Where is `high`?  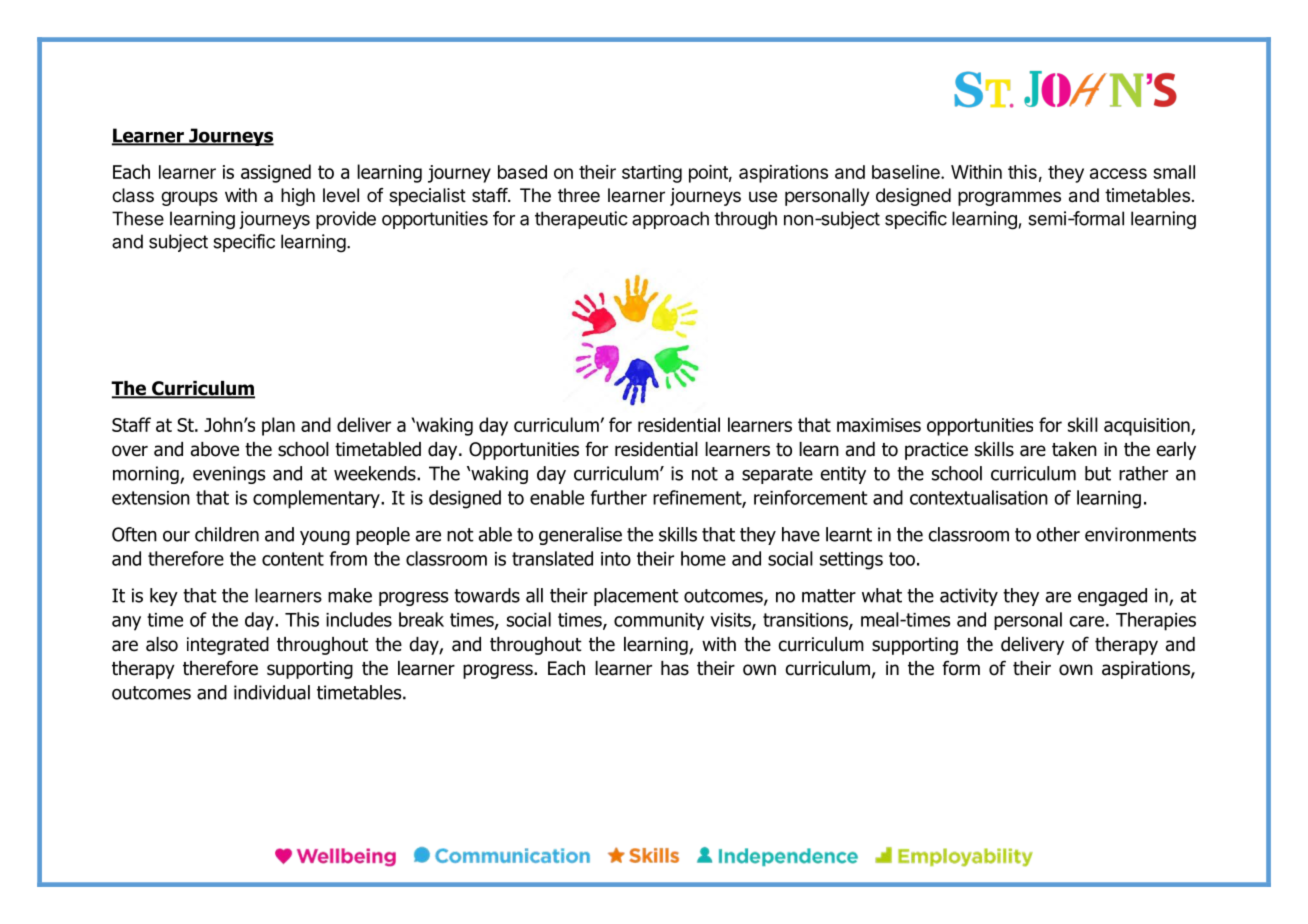 high is located at coordinates (298, 197).
